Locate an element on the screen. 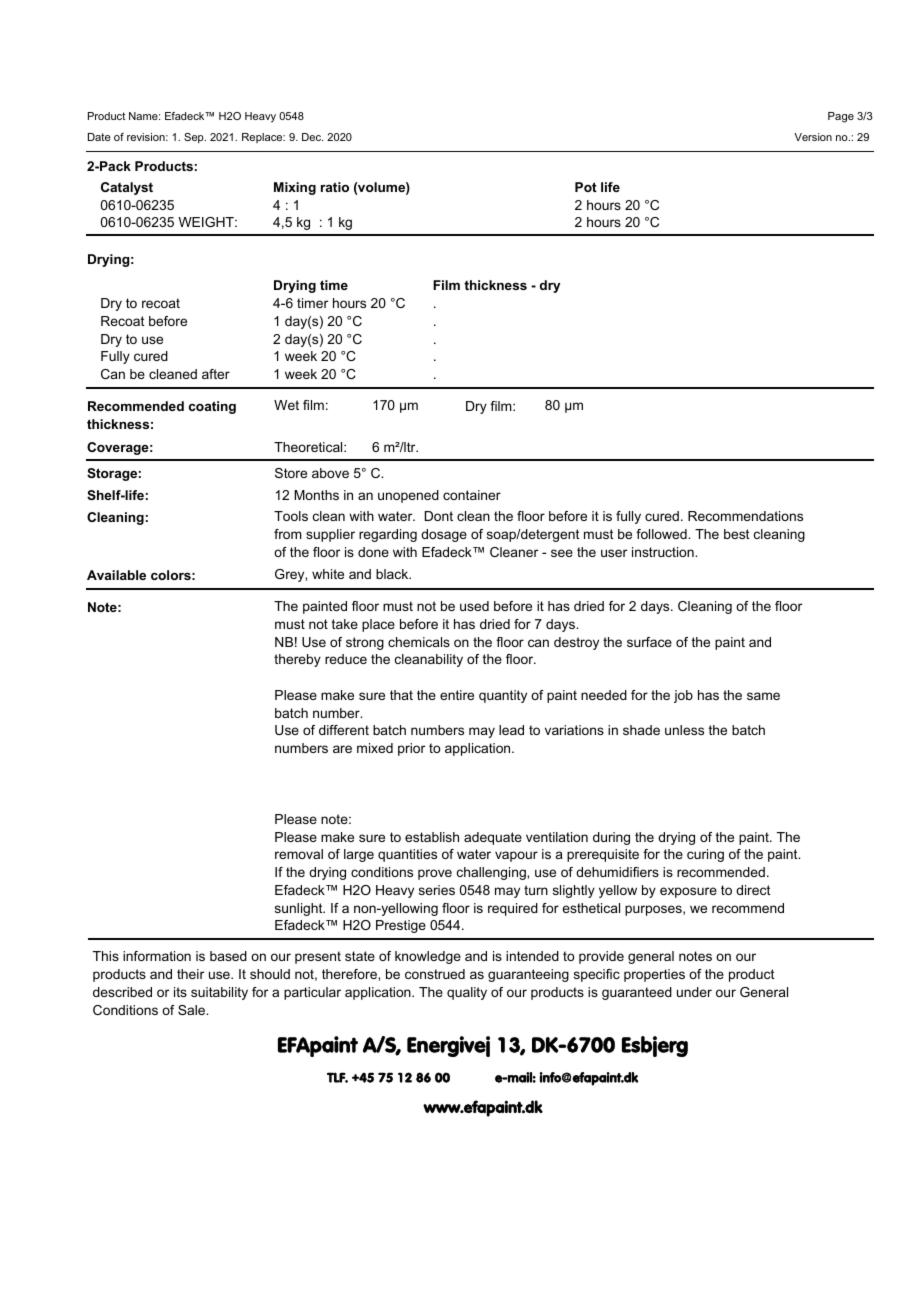 This screenshot has height=1310, width=924. Available is located at coordinates (116, 575).
